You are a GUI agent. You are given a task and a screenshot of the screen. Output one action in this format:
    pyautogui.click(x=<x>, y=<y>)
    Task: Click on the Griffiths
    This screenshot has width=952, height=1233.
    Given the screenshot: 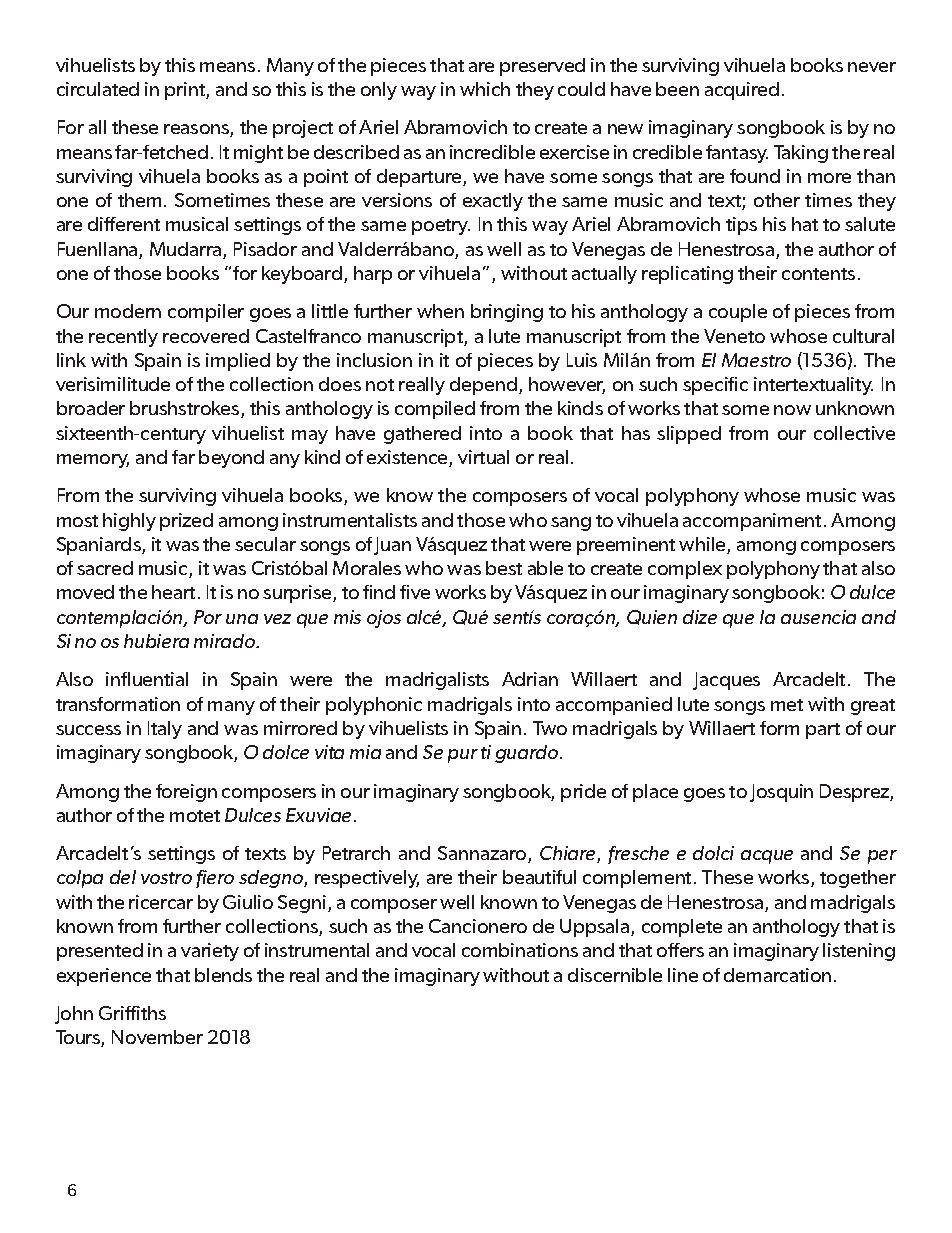 What is the action you would take?
    pyautogui.click(x=132, y=1013)
